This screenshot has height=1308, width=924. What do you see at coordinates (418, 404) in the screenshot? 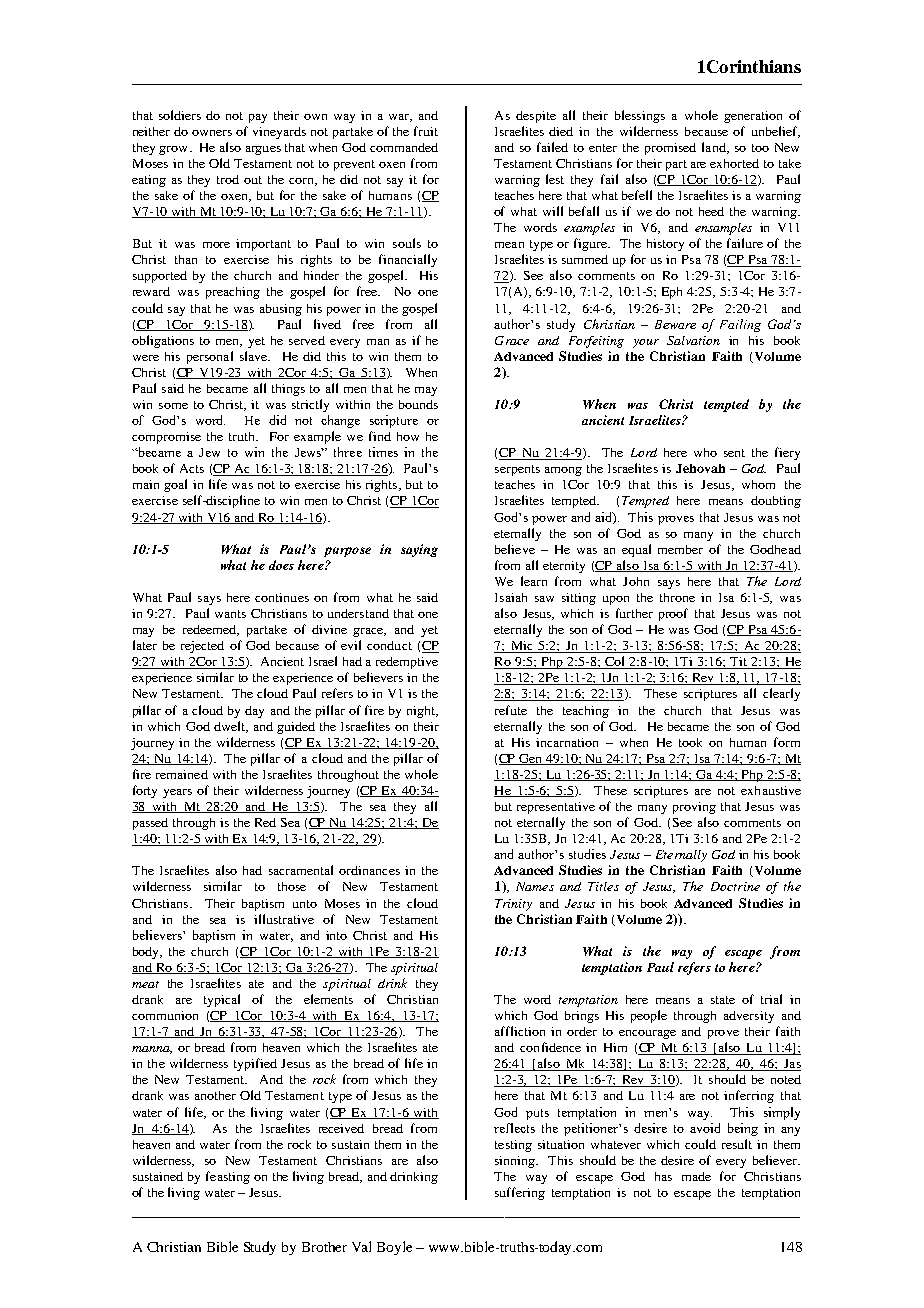
I see `bounds` at bounding box center [418, 404].
